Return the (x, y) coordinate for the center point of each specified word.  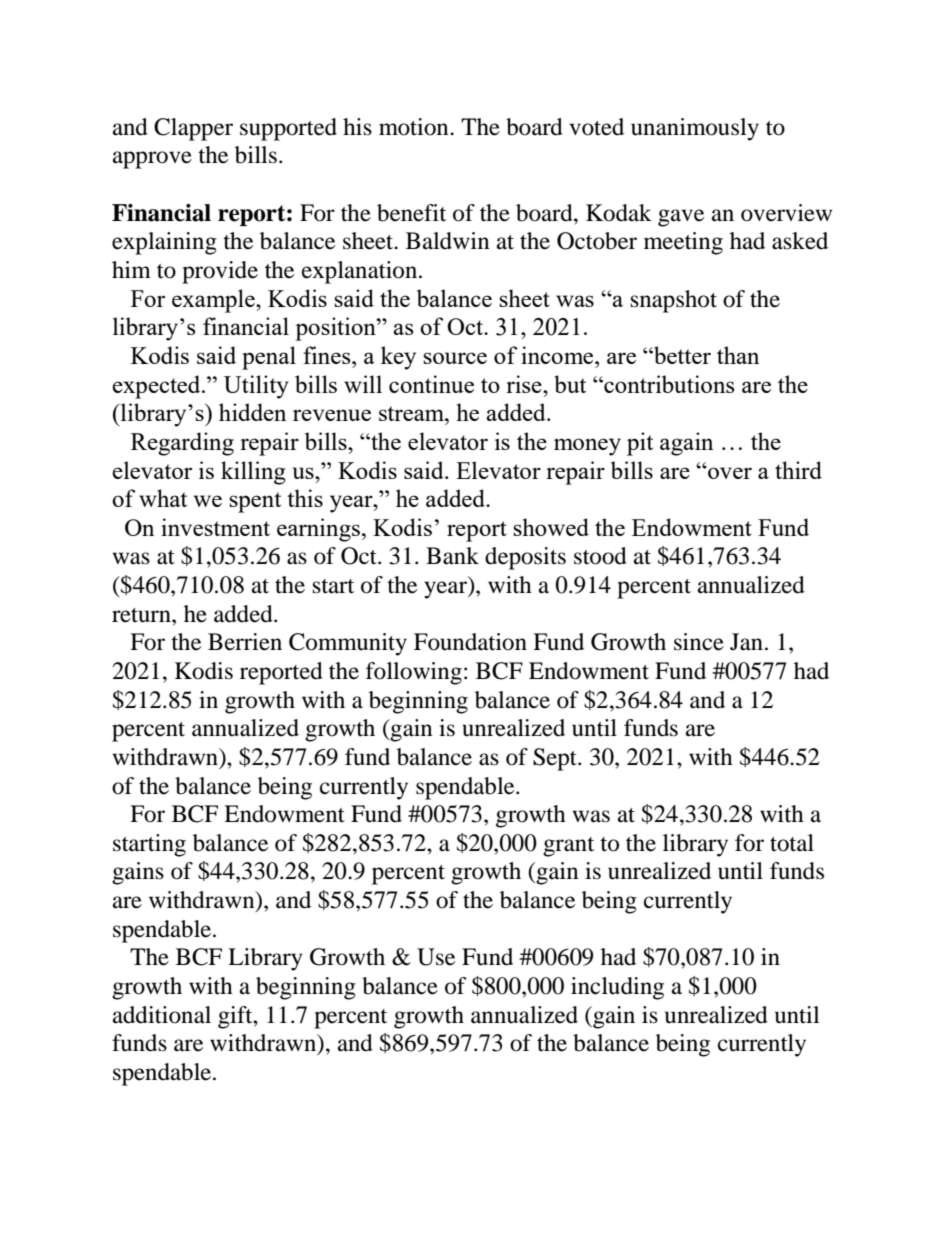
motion (415, 127)
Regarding (182, 444)
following (414, 673)
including (617, 988)
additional (162, 1015)
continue (431, 384)
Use (436, 957)
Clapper (193, 129)
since (699, 642)
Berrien (245, 642)
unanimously (695, 129)
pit (640, 444)
